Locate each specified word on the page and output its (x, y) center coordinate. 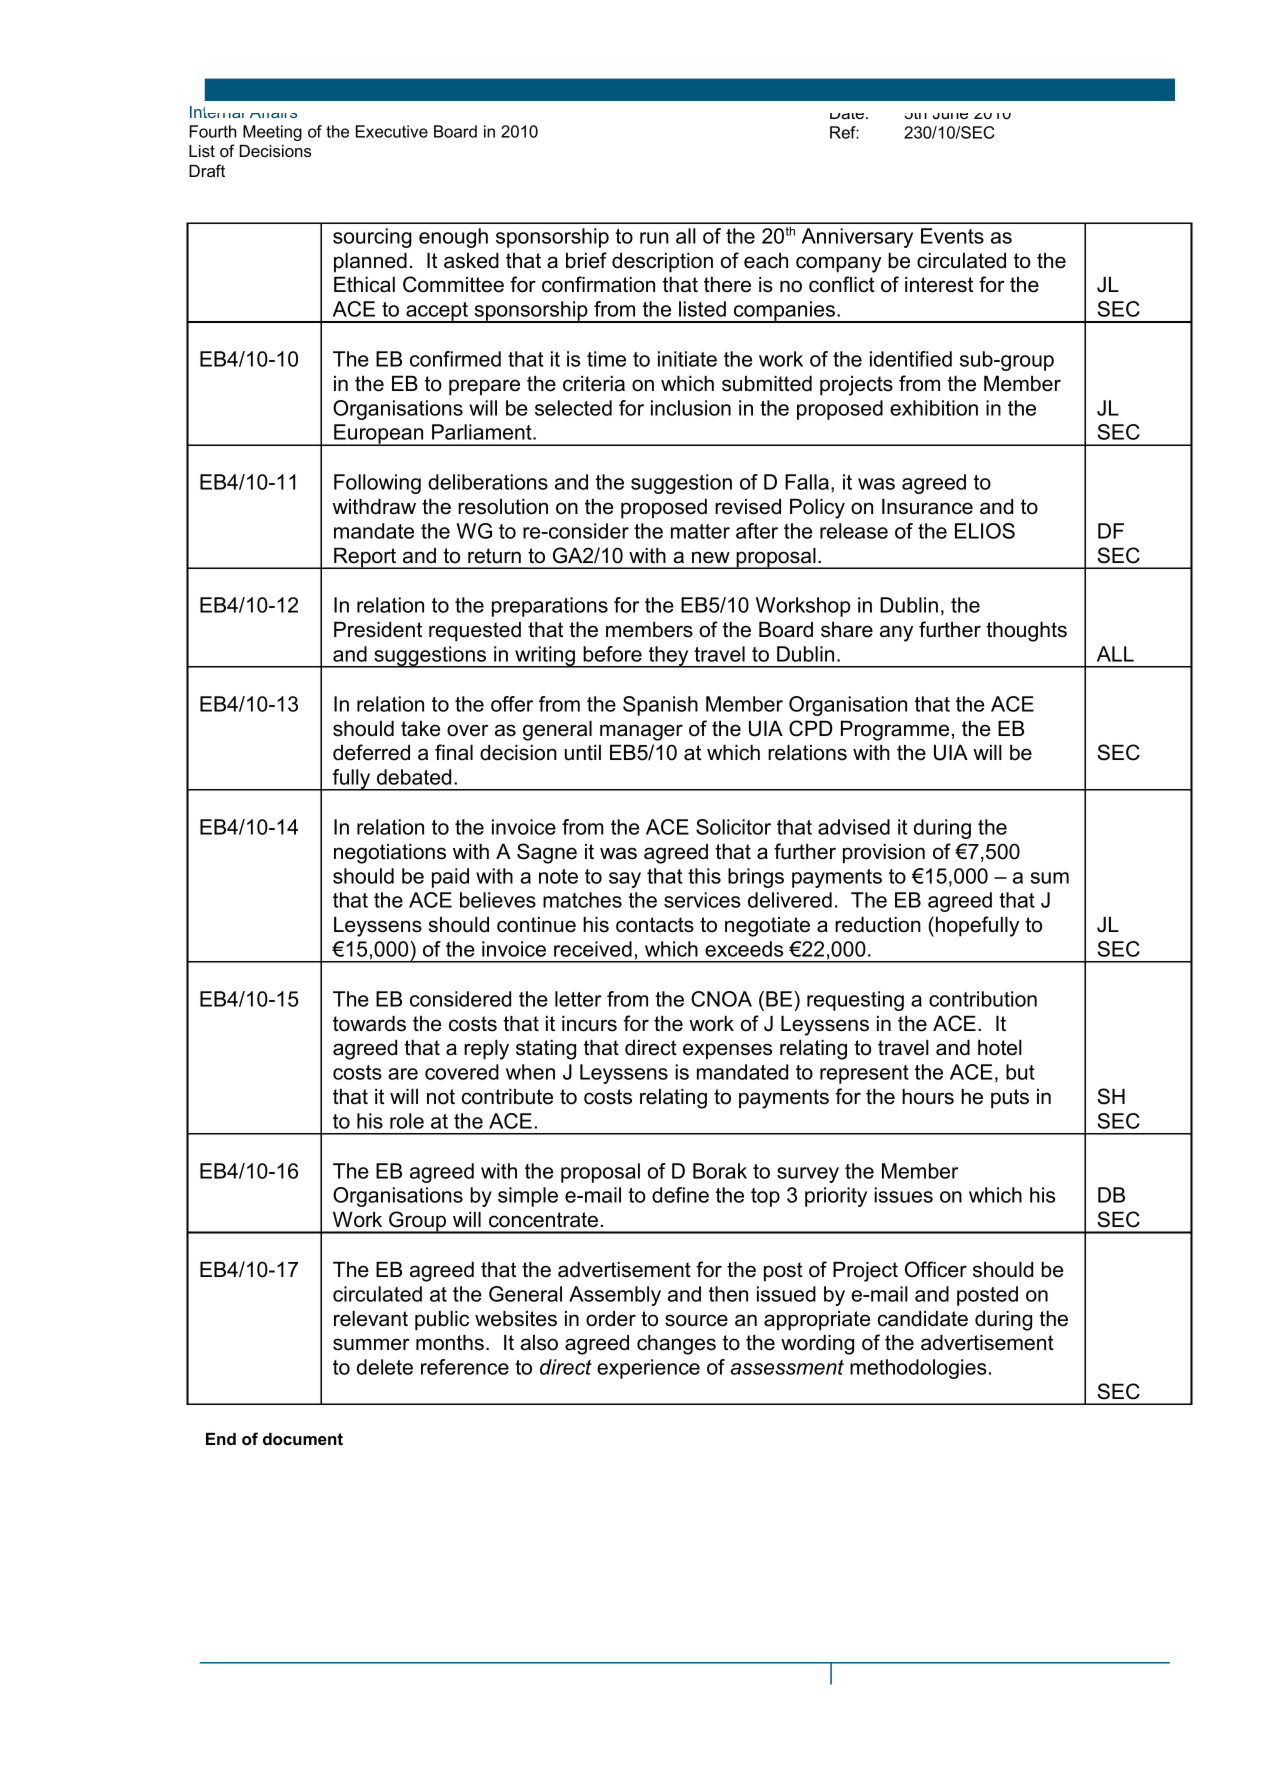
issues (903, 1195)
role (407, 1121)
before (612, 654)
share (847, 630)
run (654, 238)
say (625, 880)
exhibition (934, 408)
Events (952, 236)
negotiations (390, 854)
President (378, 630)
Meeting (272, 133)
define (680, 1195)
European (379, 435)
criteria (594, 384)
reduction (878, 925)
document (303, 1439)
